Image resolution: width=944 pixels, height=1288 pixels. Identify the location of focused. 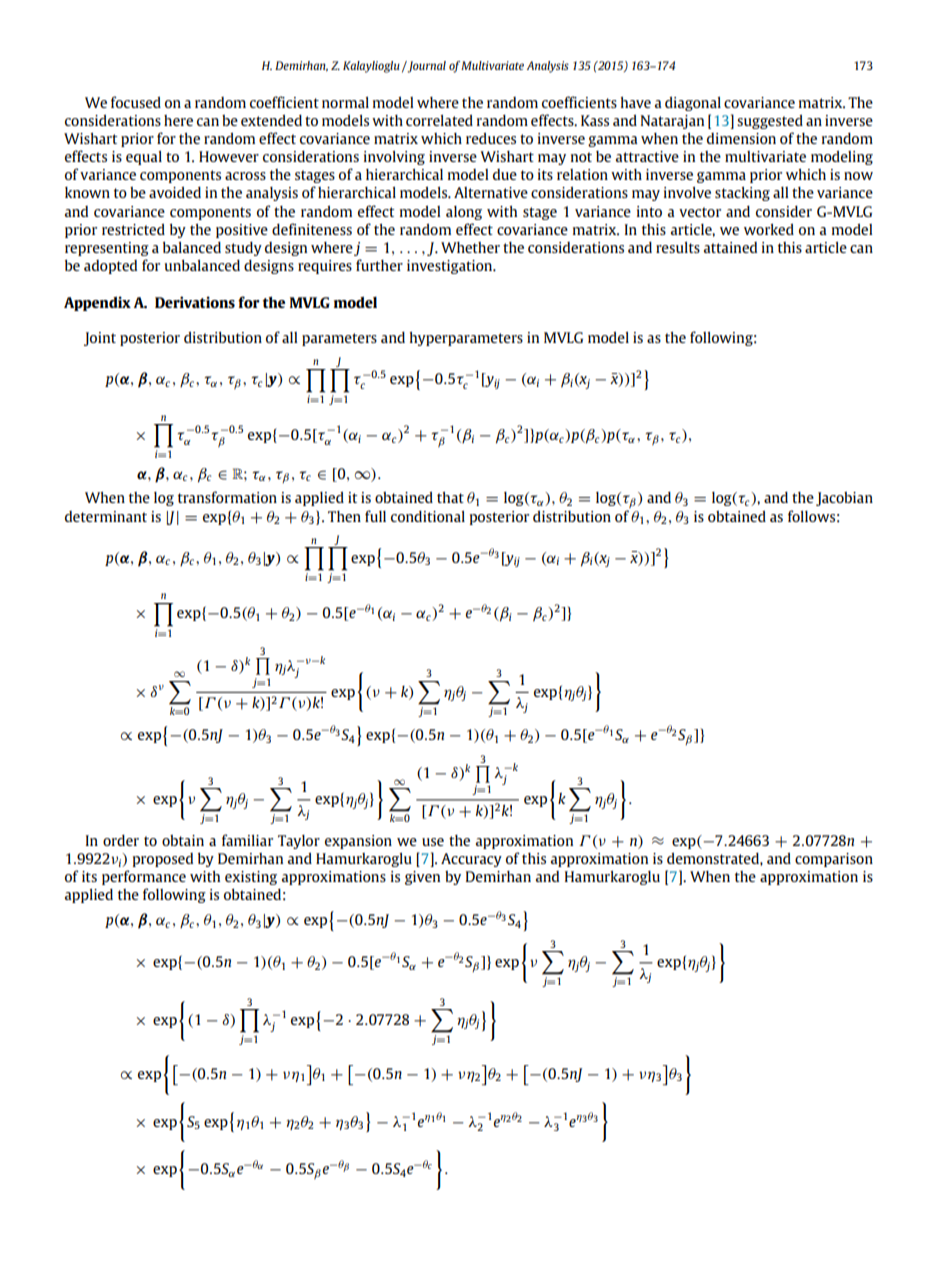
(136, 102).
